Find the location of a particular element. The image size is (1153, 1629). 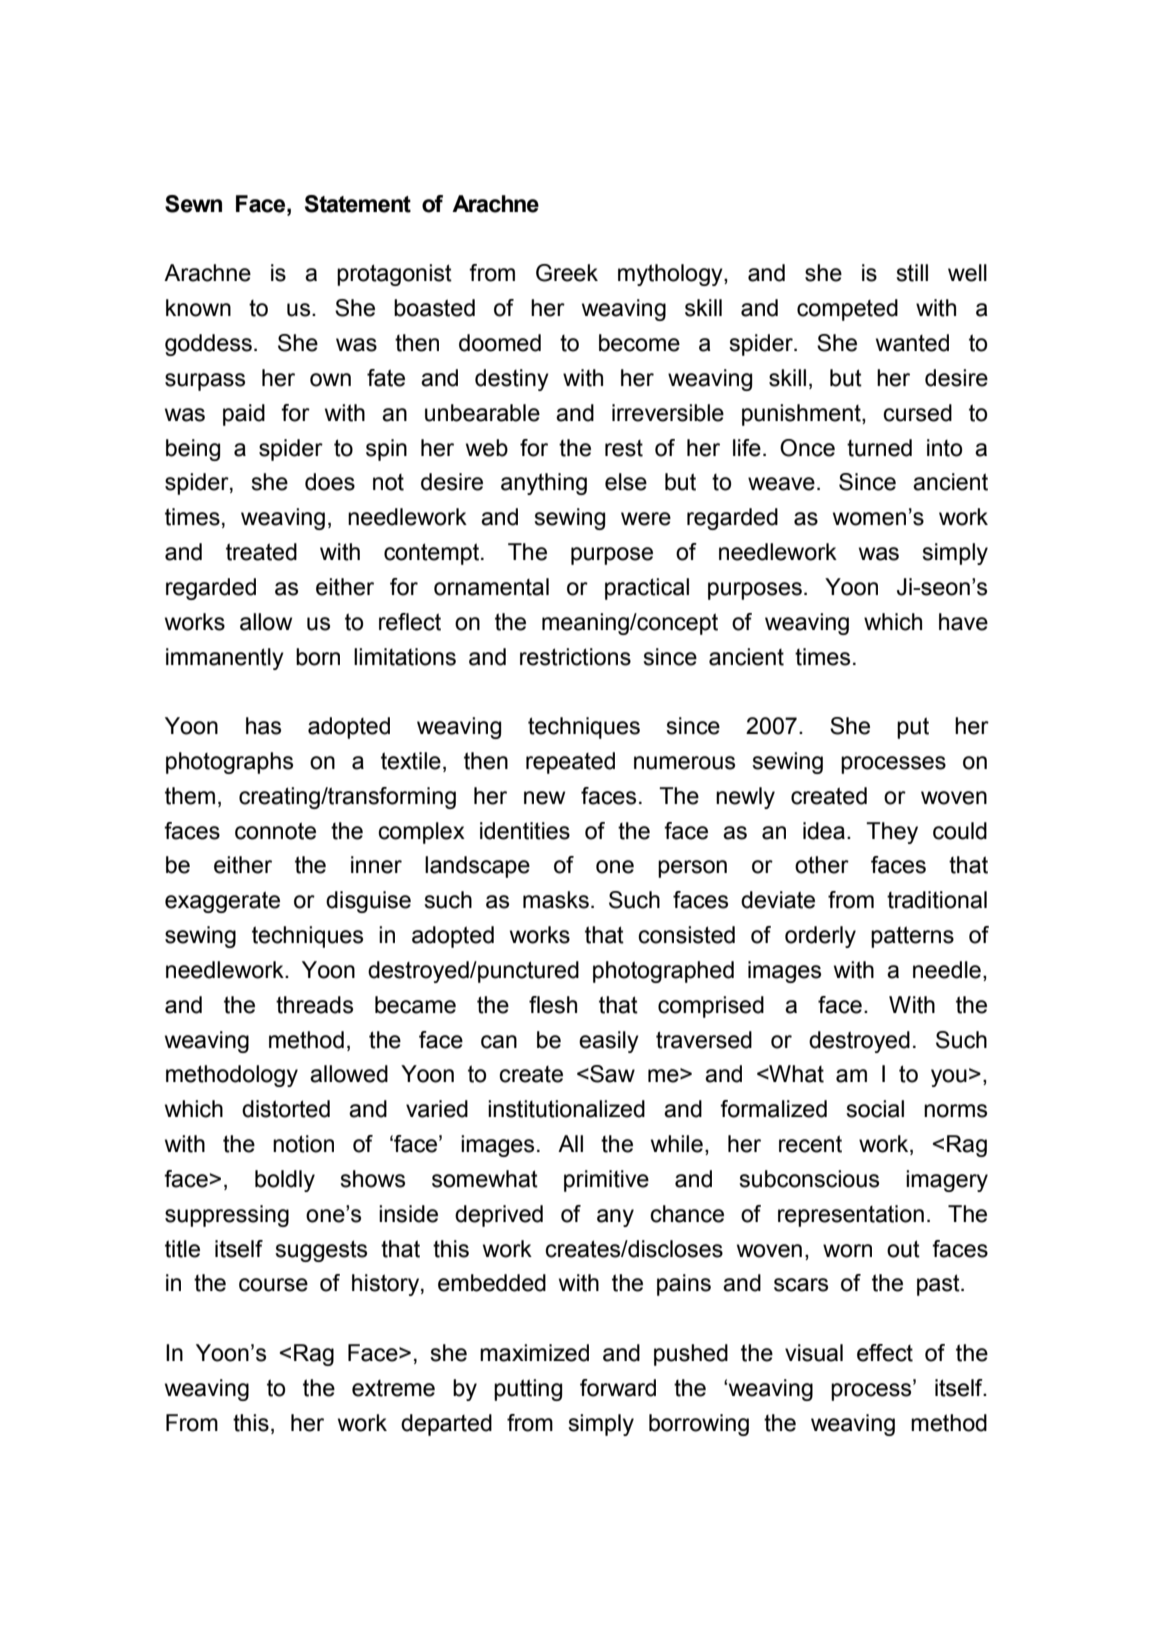

Greek is located at coordinates (567, 273).
